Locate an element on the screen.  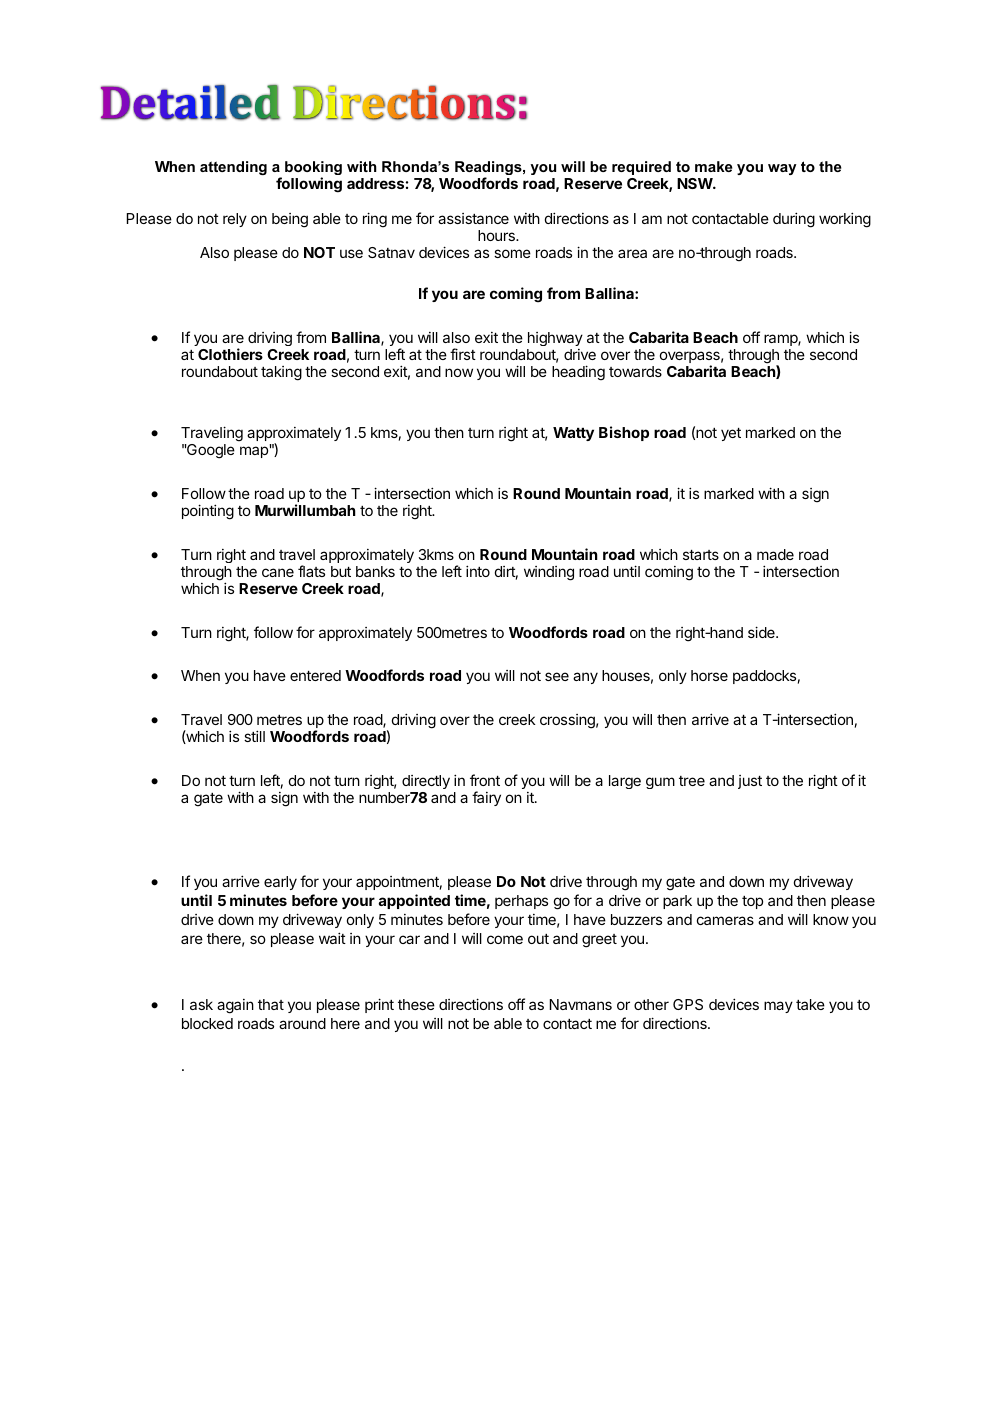
still is located at coordinates (254, 736).
